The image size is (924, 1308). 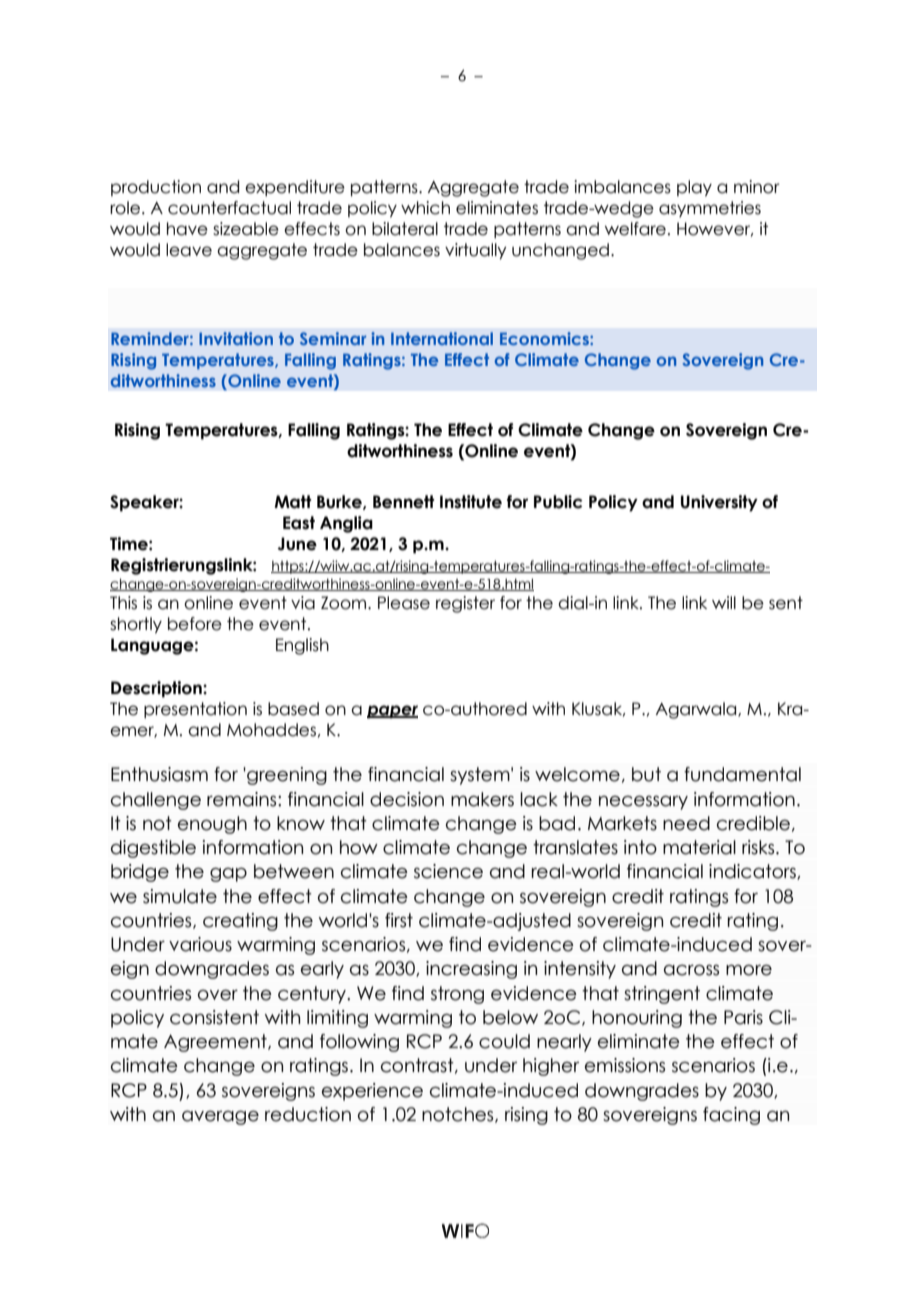 What do you see at coordinates (187, 229) in the screenshot?
I see `have` at bounding box center [187, 229].
